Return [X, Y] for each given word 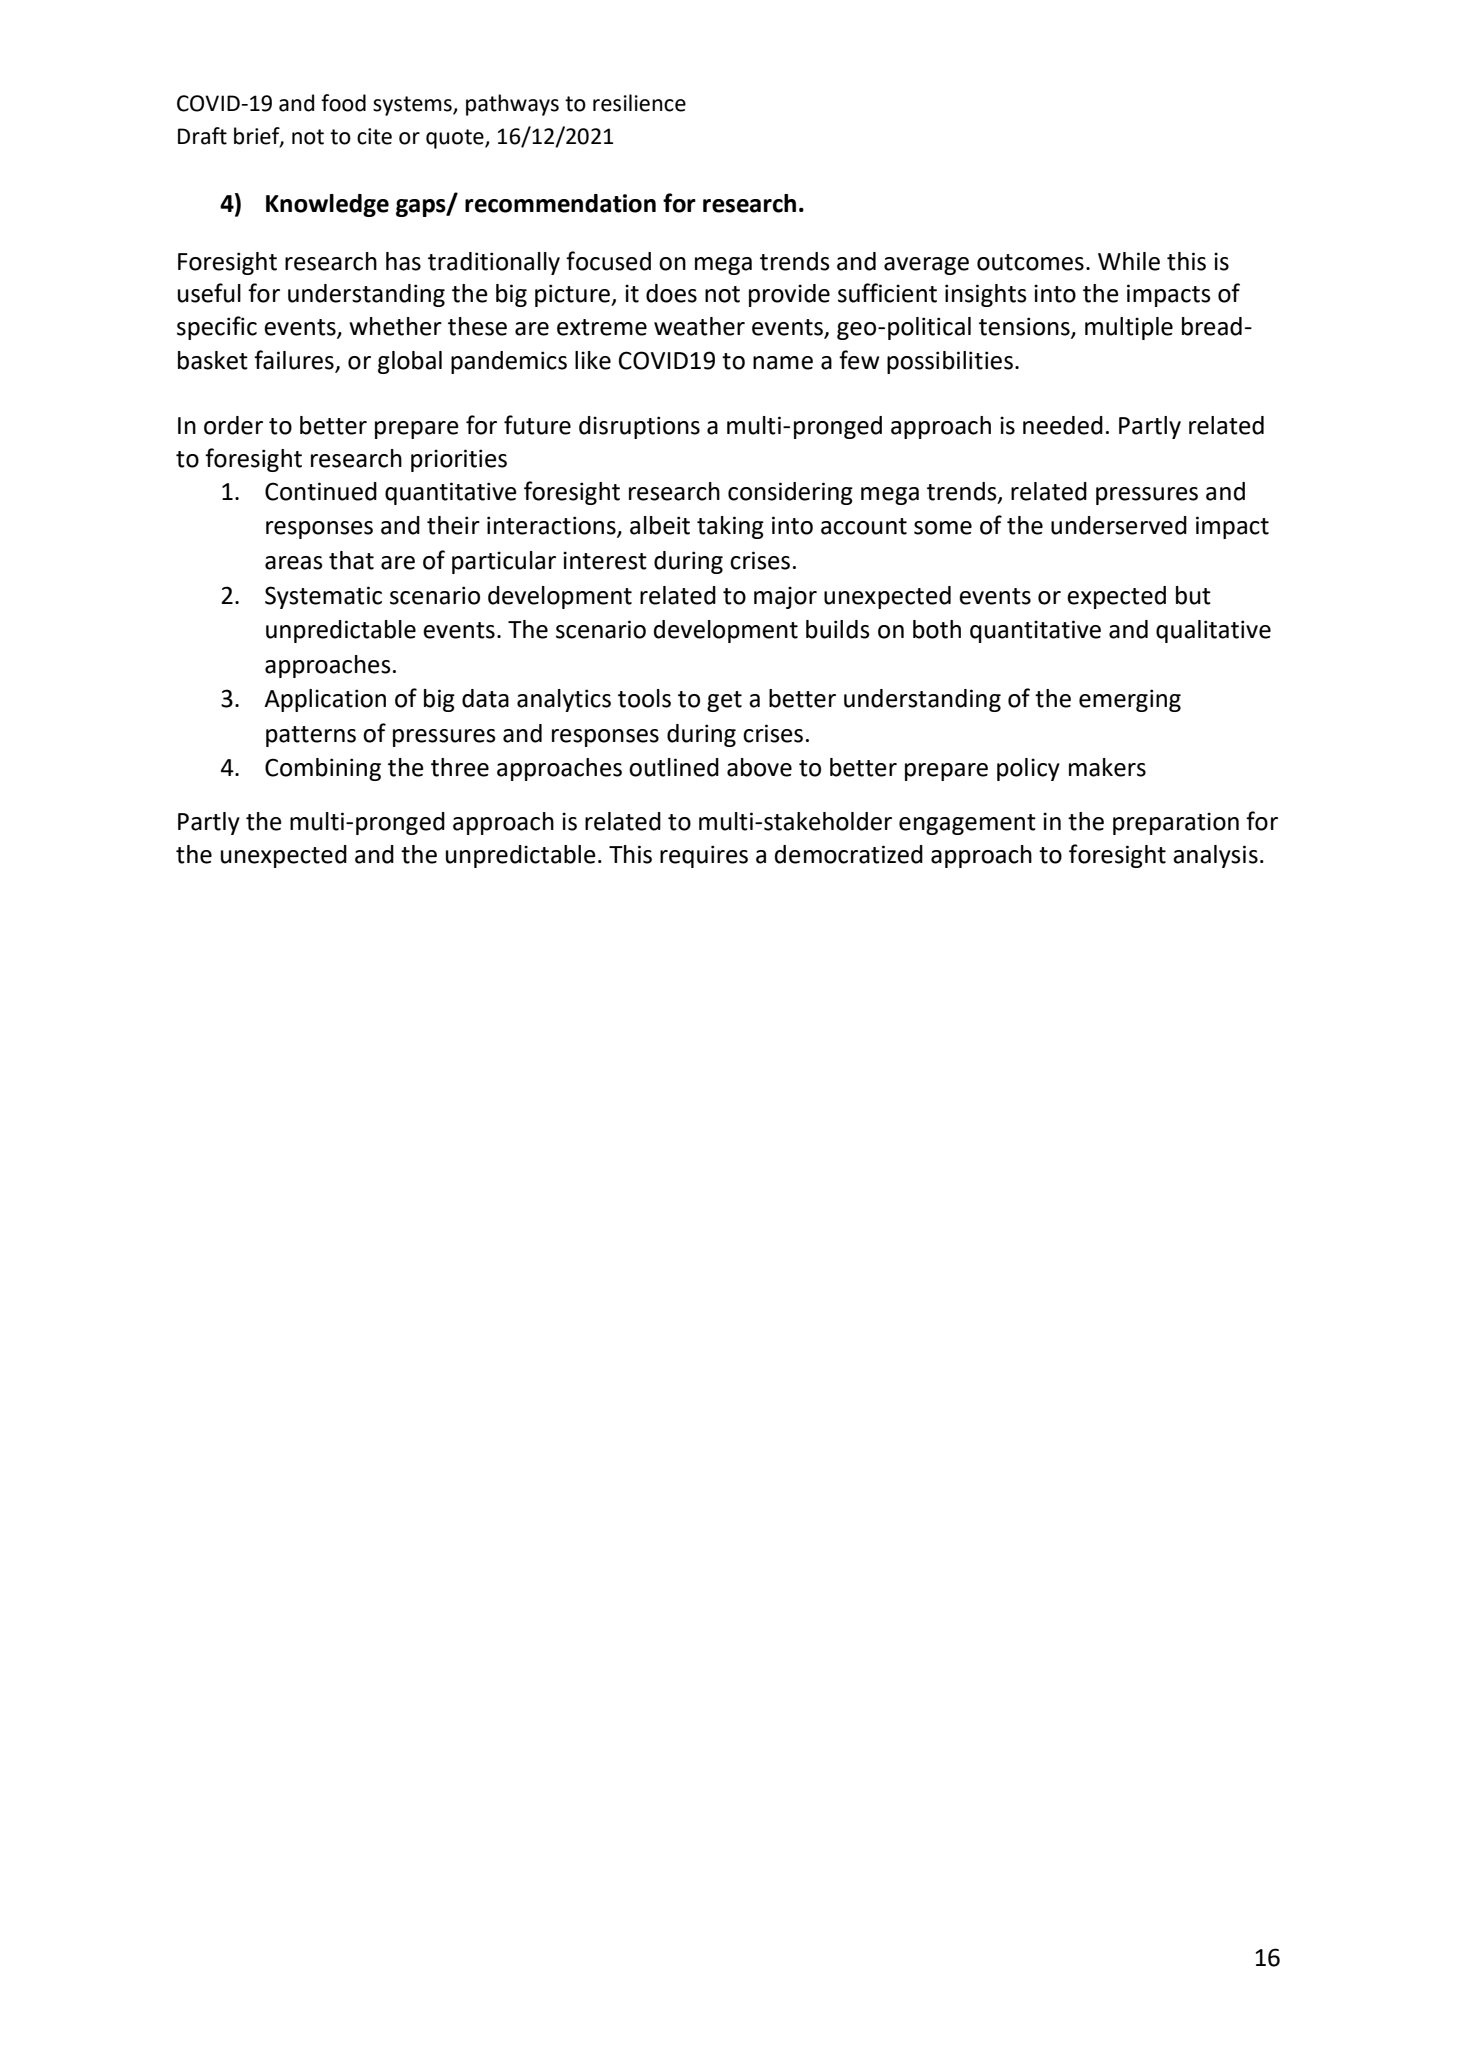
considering [790, 493]
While [1129, 261]
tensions [1025, 327]
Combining [323, 769]
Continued [321, 491]
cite [374, 136]
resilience [639, 103]
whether [395, 326]
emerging [1130, 700]
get [724, 701]
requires [704, 856]
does [671, 293]
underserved [1119, 525]
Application [325, 700]
